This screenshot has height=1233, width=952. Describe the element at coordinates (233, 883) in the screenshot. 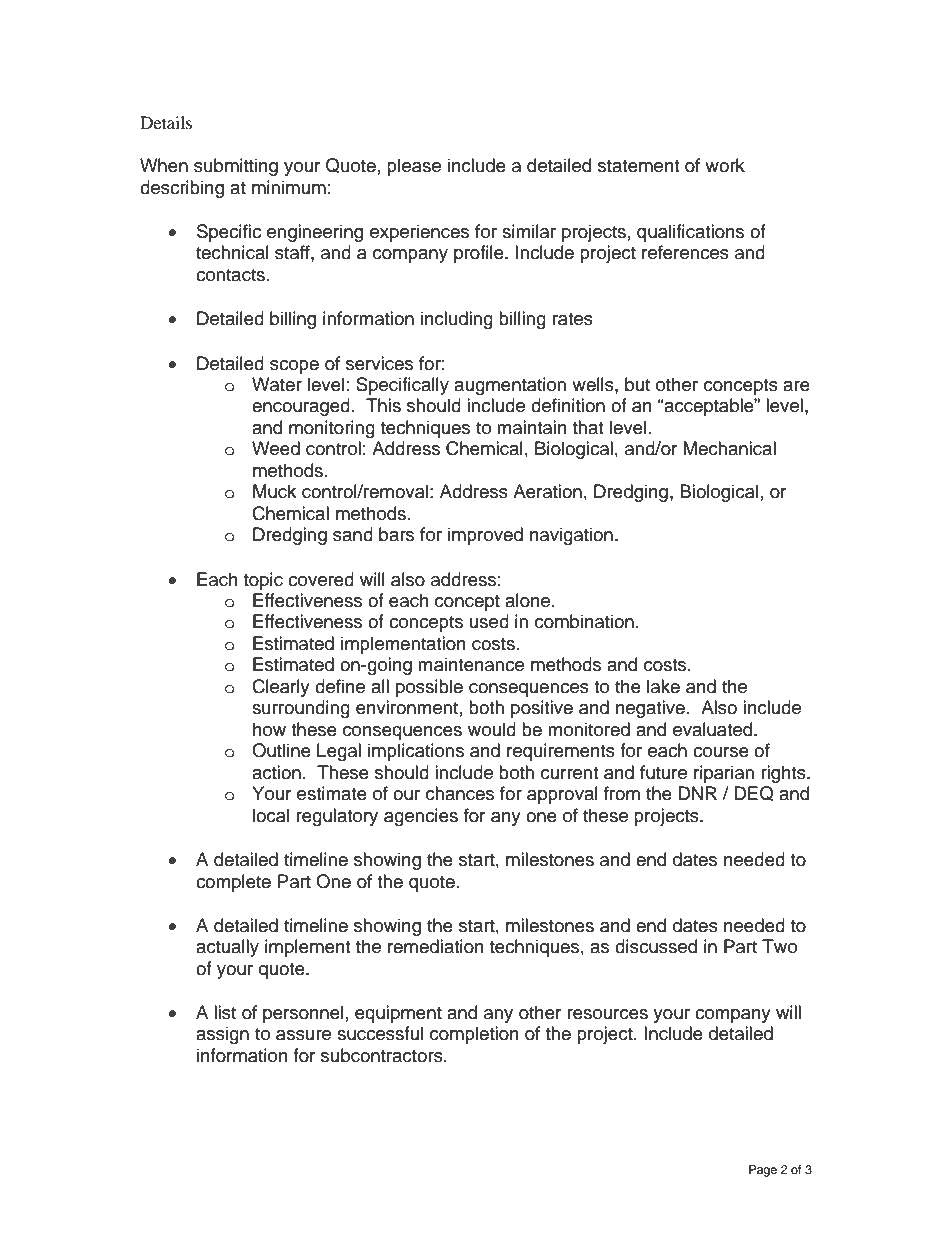

I see `complete` at that location.
